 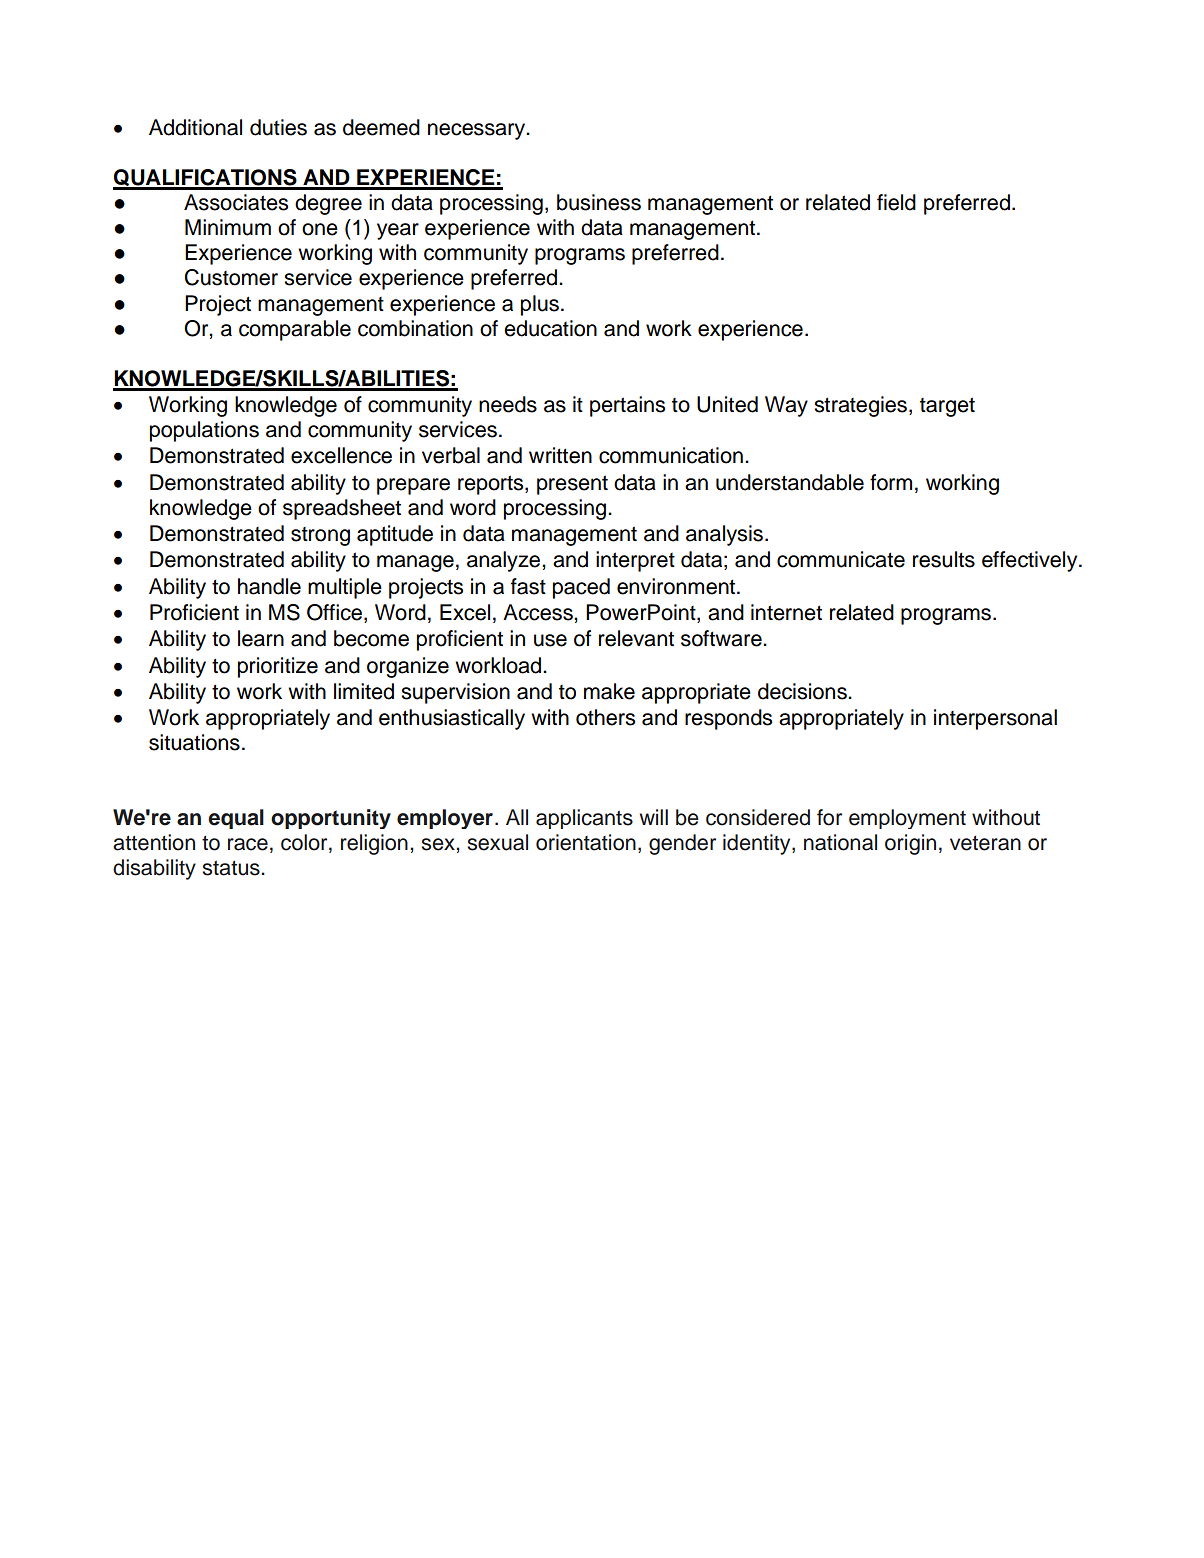 What do you see at coordinates (295, 330) in the screenshot?
I see `comparable` at bounding box center [295, 330].
